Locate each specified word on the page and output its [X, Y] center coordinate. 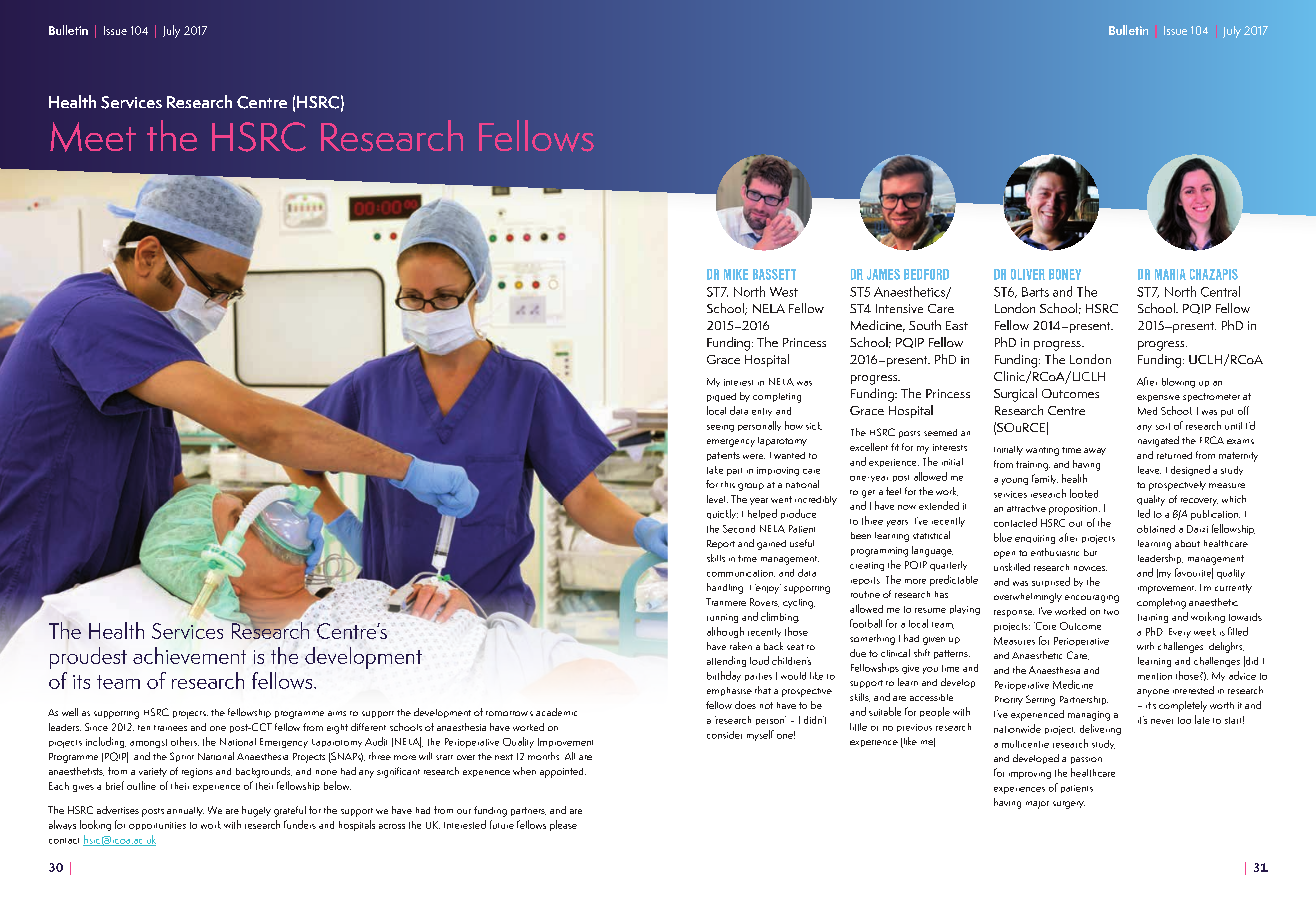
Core [1045, 626]
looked [1084, 493]
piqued [721, 397]
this [728, 484]
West [784, 292]
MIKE [736, 274]
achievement [189, 655]
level [717, 499]
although [725, 632]
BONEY [1065, 274]
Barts [1035, 292]
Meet [93, 137]
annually [185, 811]
